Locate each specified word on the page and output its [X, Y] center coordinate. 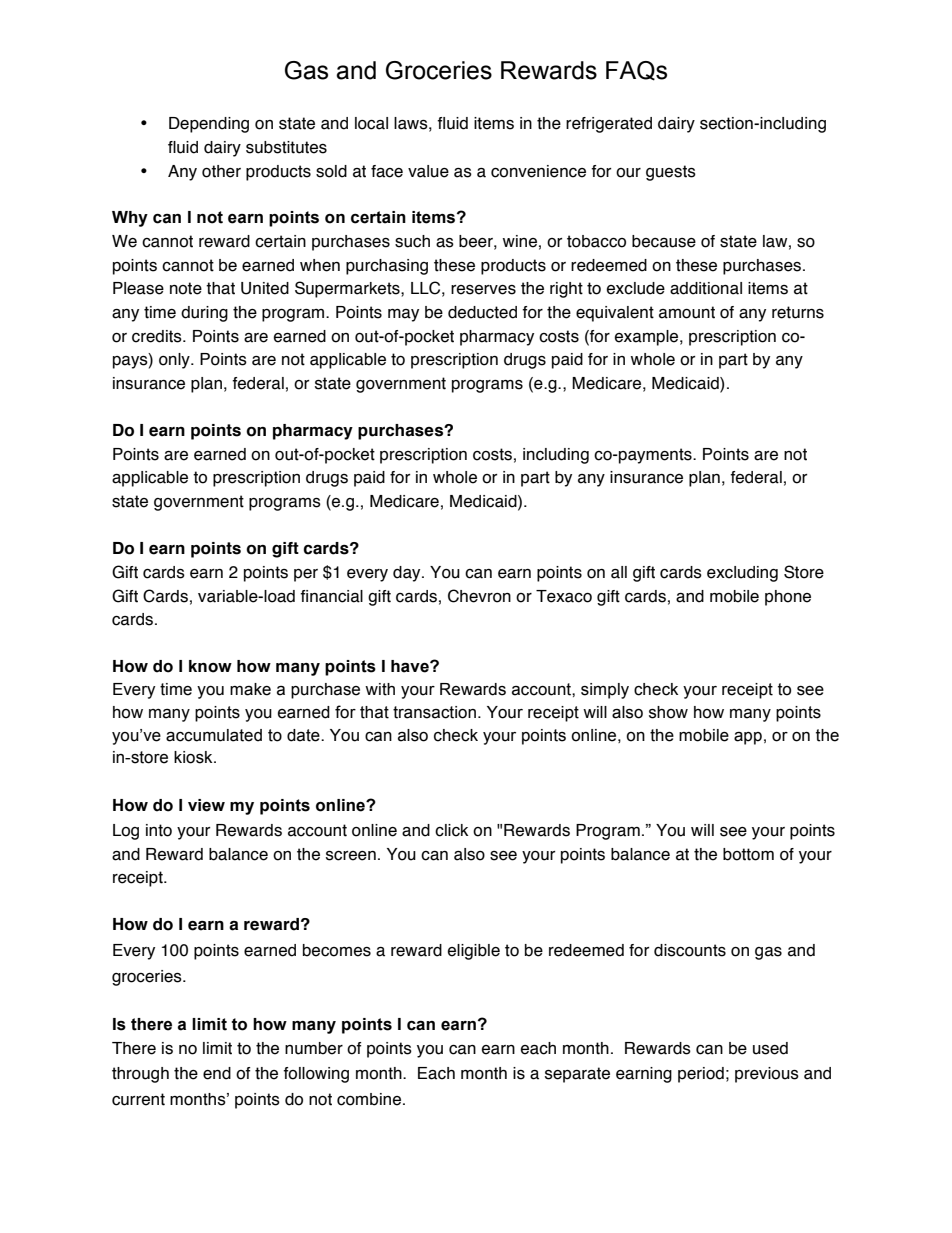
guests [671, 173]
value [428, 171]
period [701, 1075]
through [140, 1075]
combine [369, 1099]
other [221, 171]
